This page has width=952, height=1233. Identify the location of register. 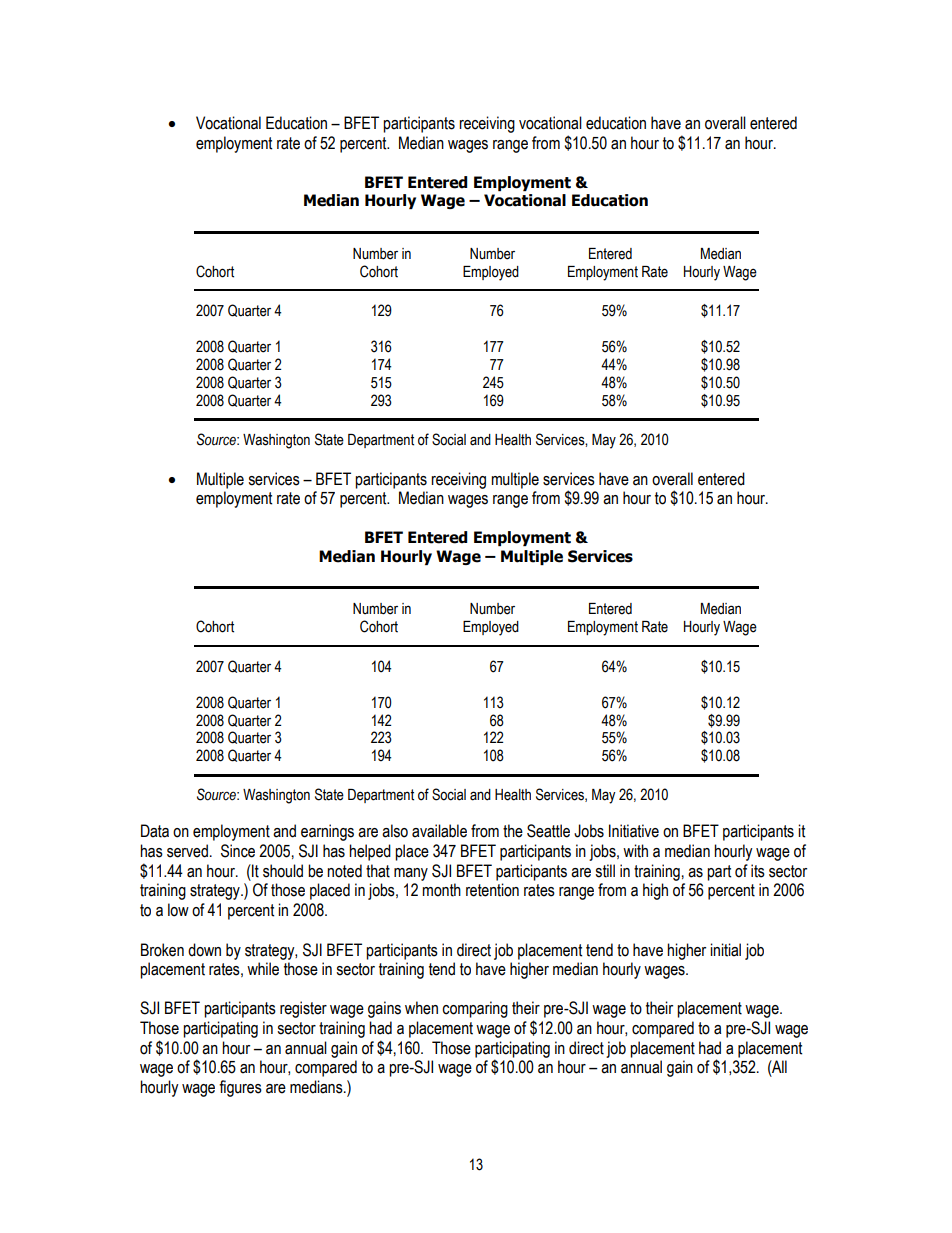
(303, 1009).
